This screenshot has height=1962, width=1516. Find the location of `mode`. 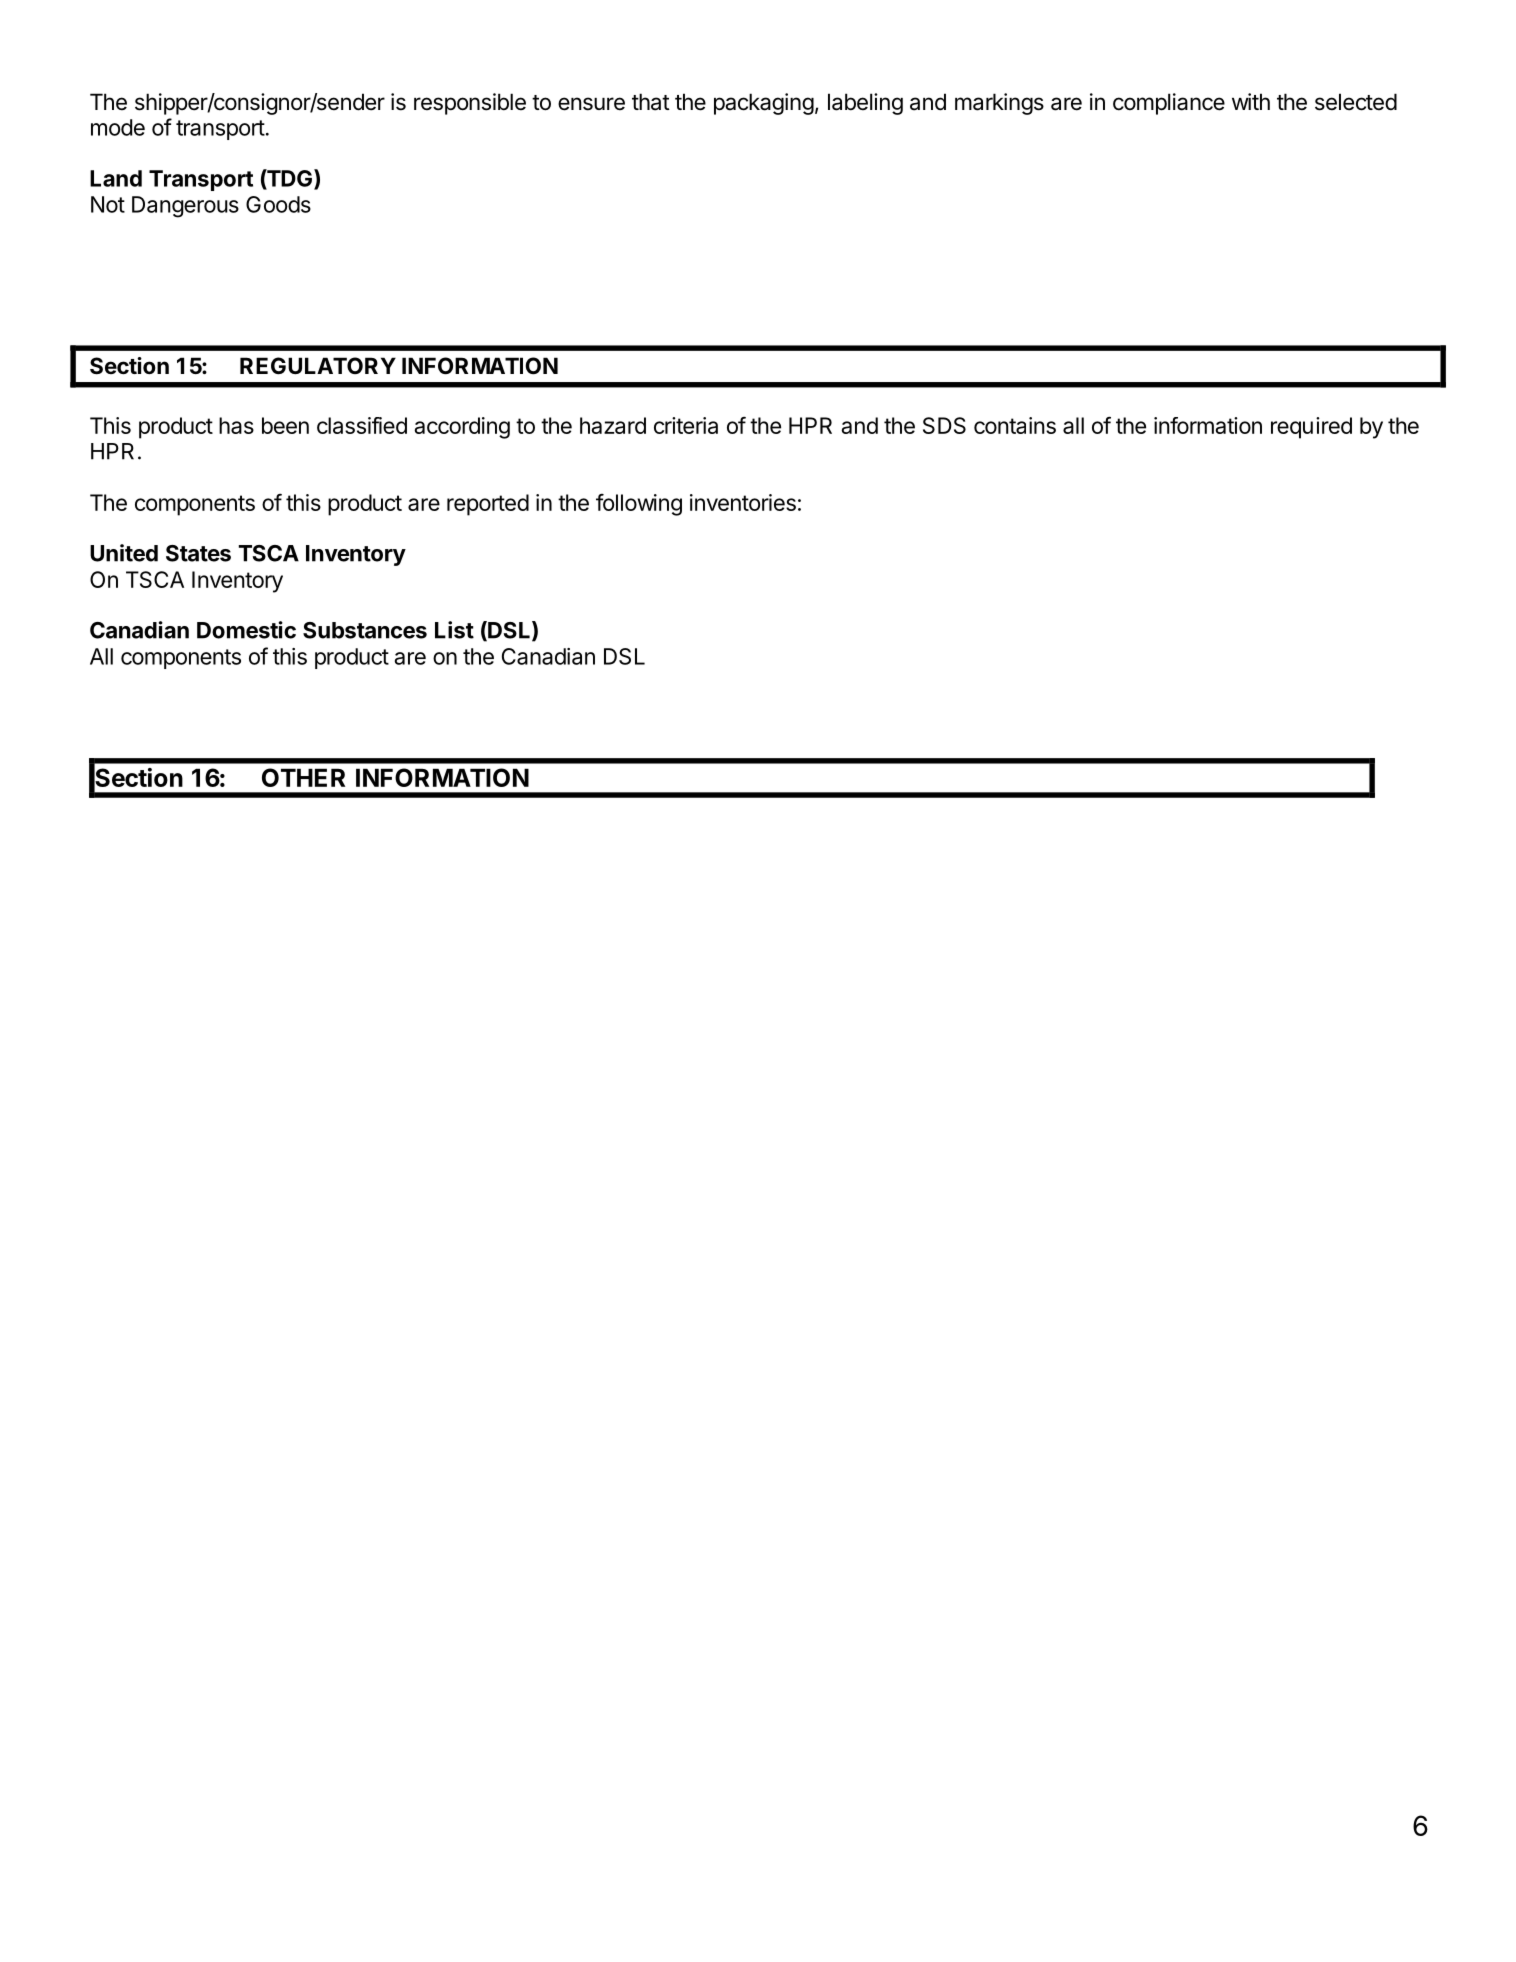

mode is located at coordinates (118, 127).
